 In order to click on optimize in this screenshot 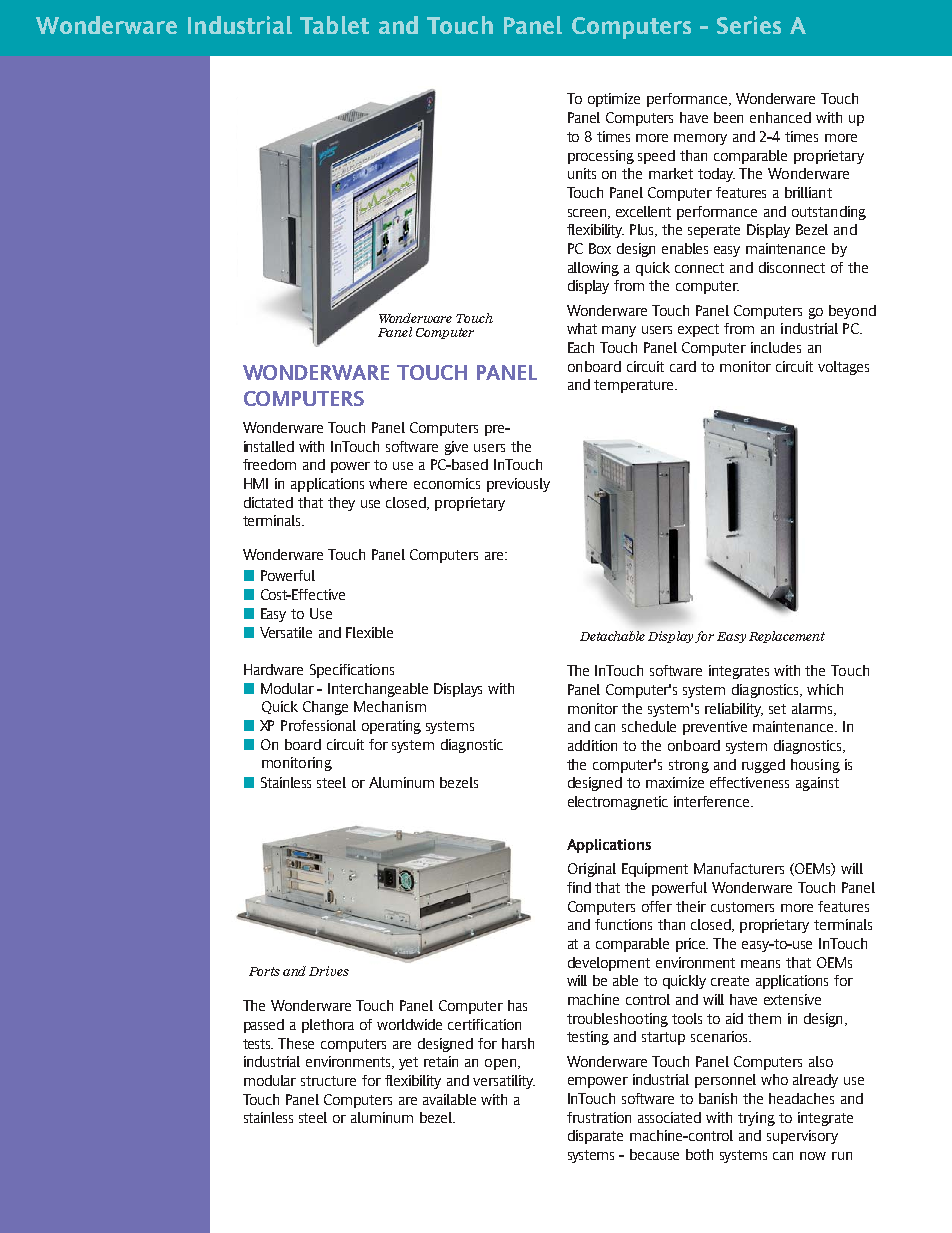, I will do `click(614, 100)`.
